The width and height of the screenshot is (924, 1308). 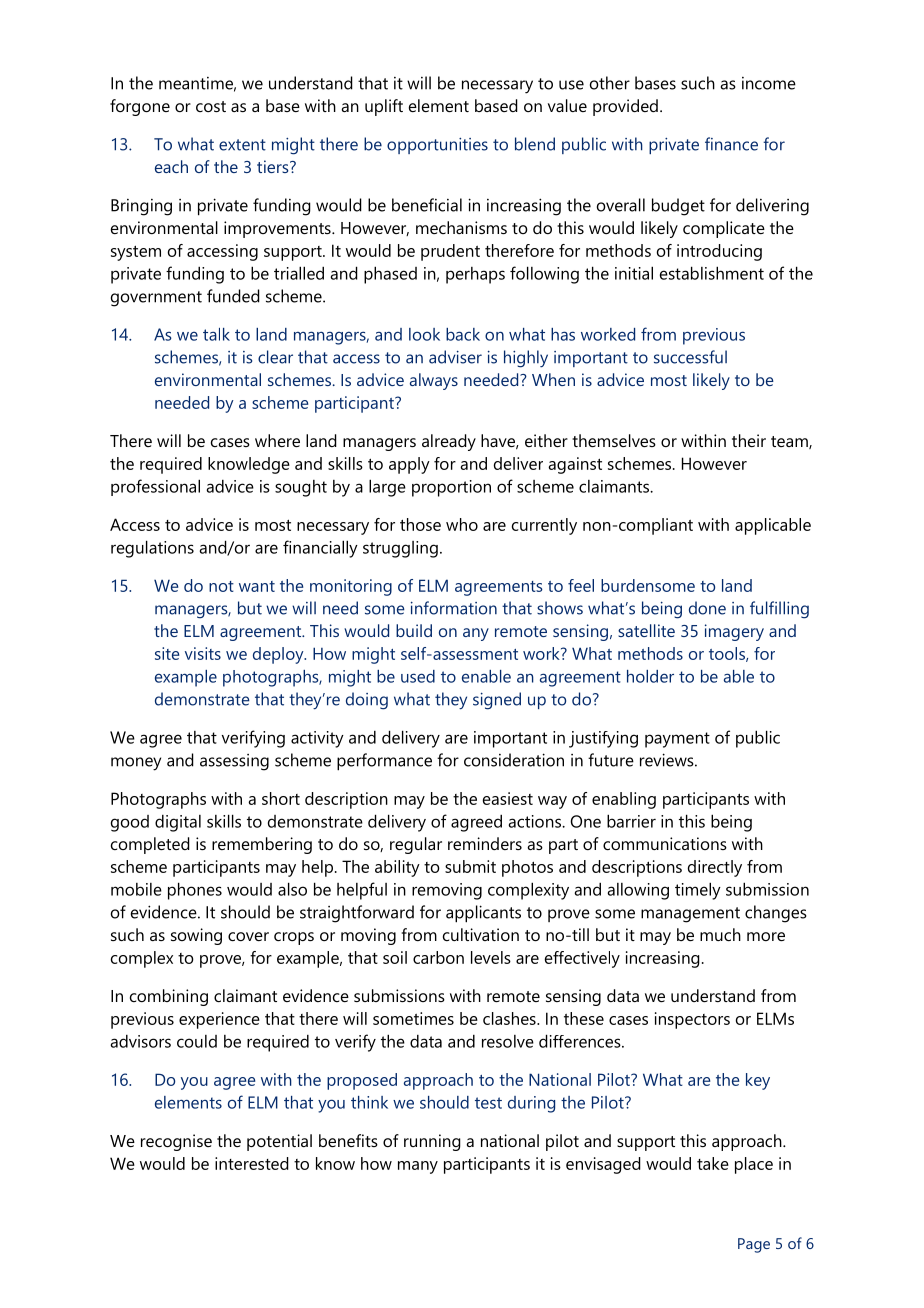 What do you see at coordinates (252, 1163) in the screenshot?
I see `interested` at bounding box center [252, 1163].
